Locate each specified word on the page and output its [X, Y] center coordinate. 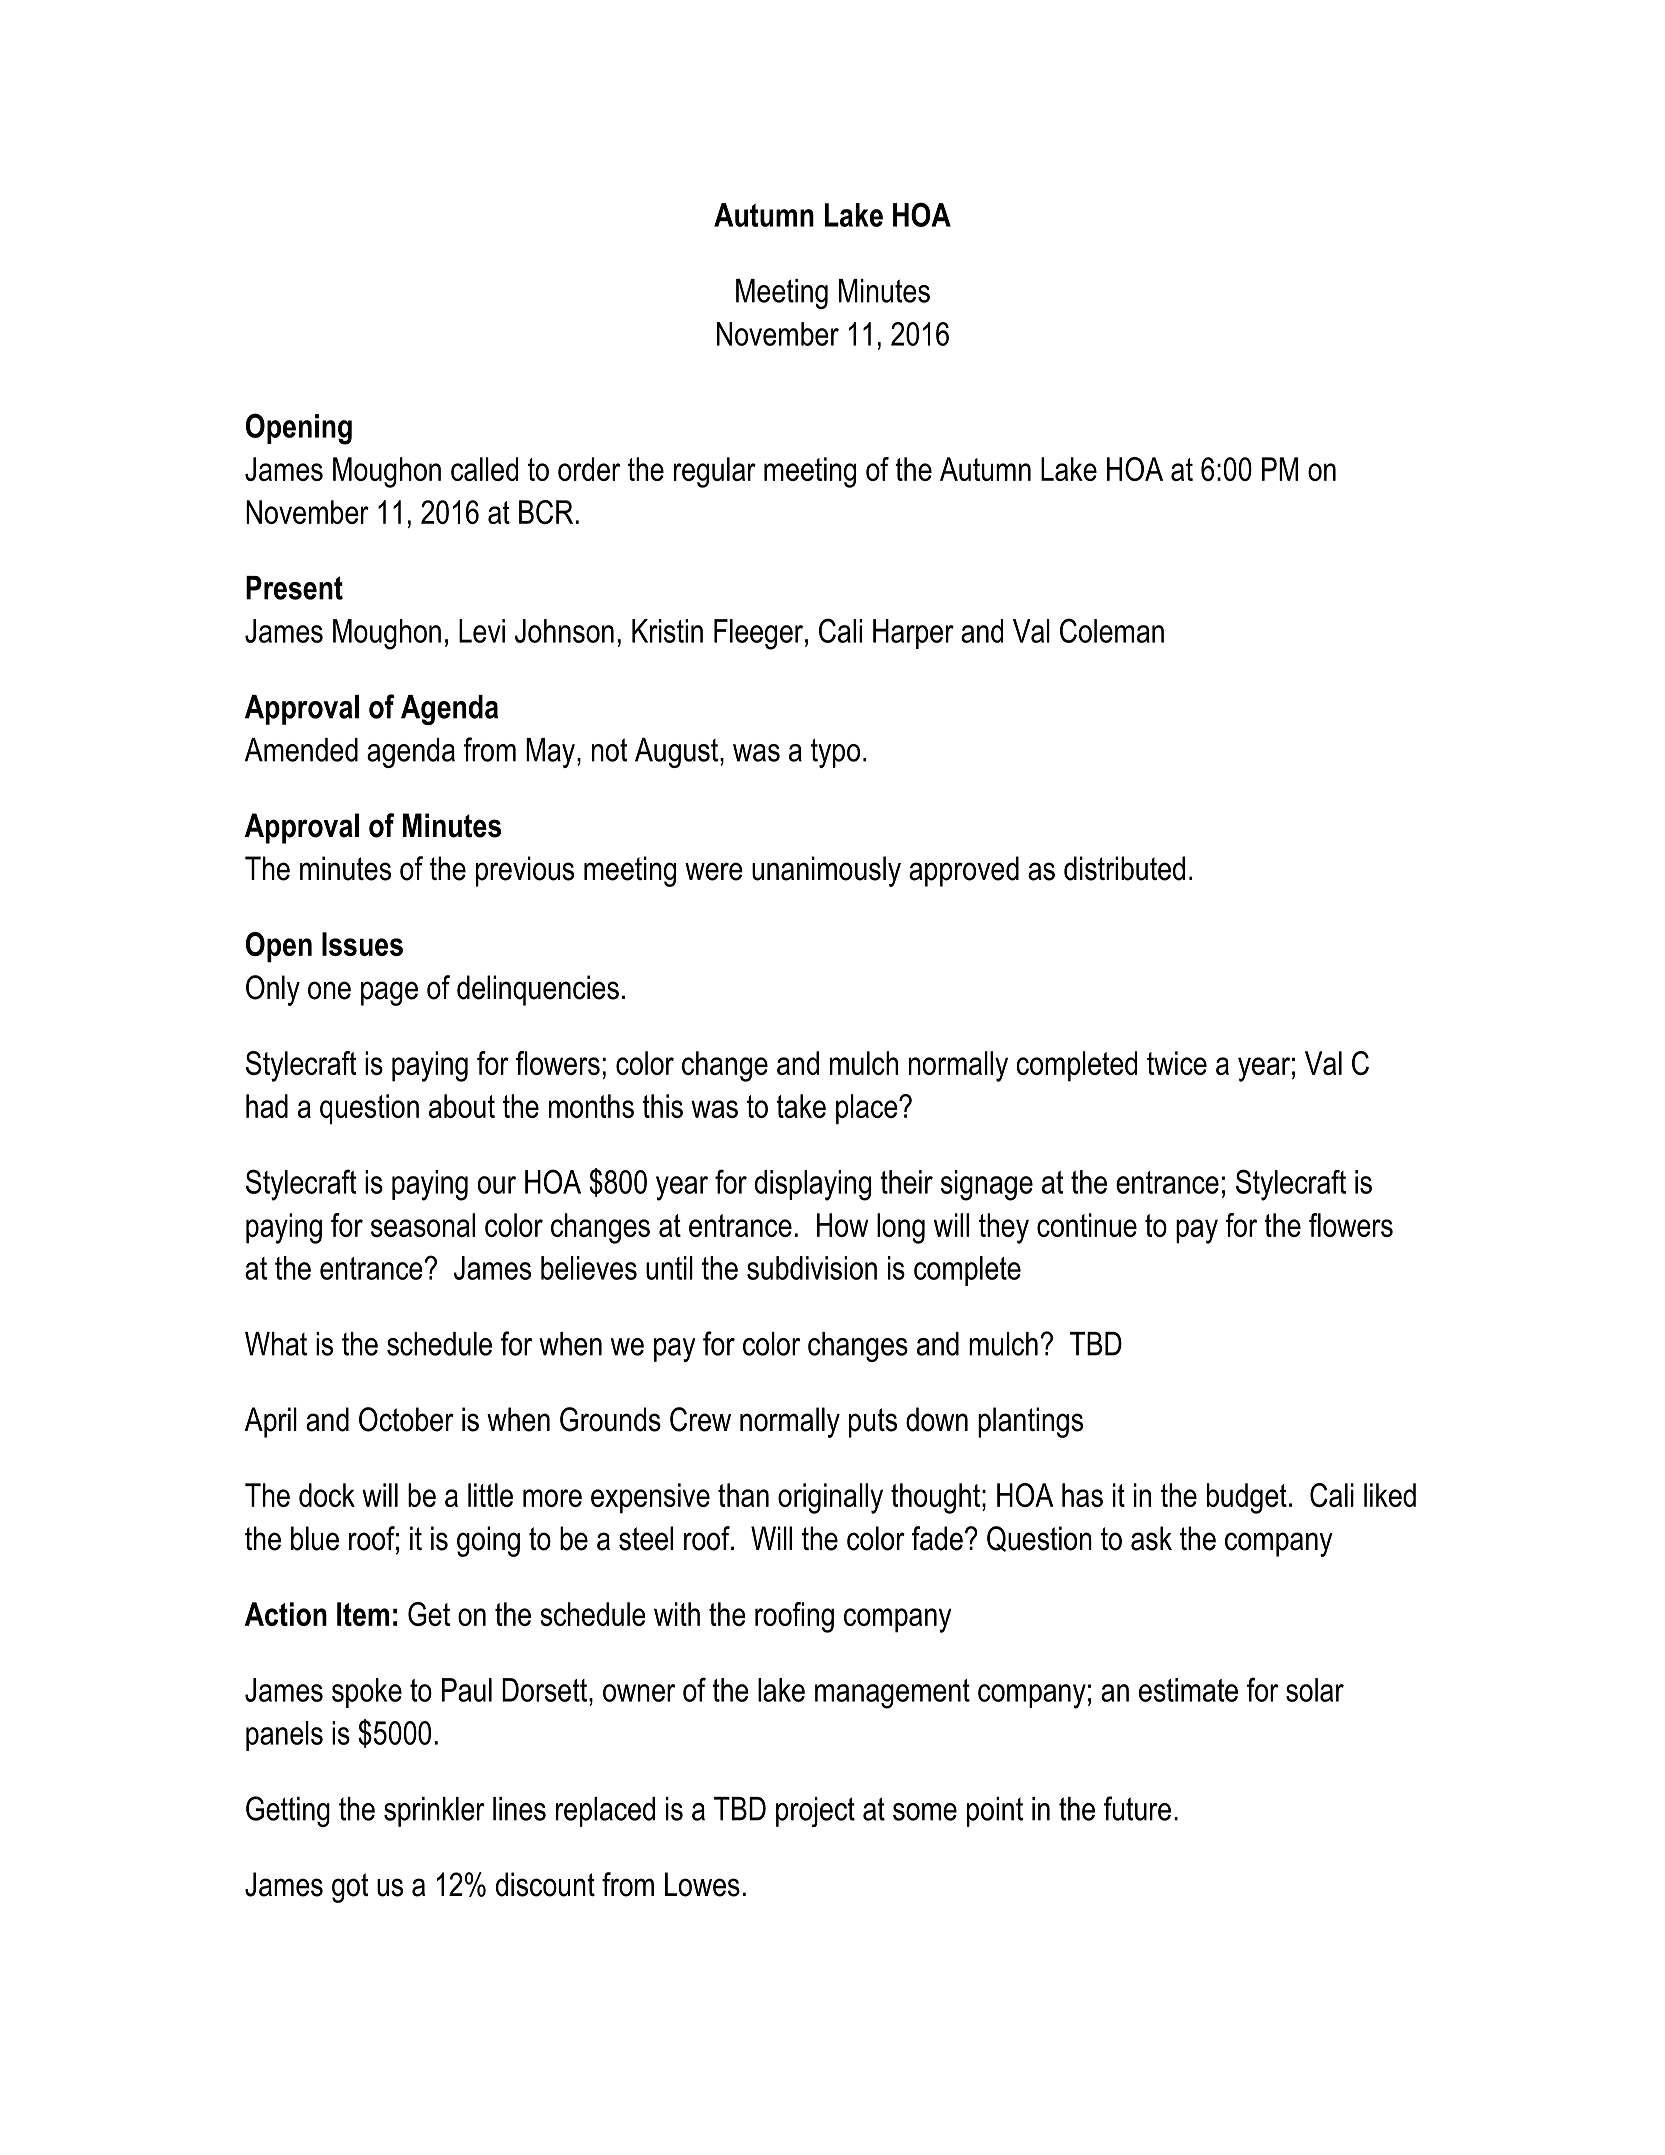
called [484, 469]
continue [1087, 1225]
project [815, 1812]
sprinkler [434, 1812]
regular [715, 472]
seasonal [423, 1225]
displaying [813, 1185]
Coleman [1112, 630]
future [1137, 1808]
